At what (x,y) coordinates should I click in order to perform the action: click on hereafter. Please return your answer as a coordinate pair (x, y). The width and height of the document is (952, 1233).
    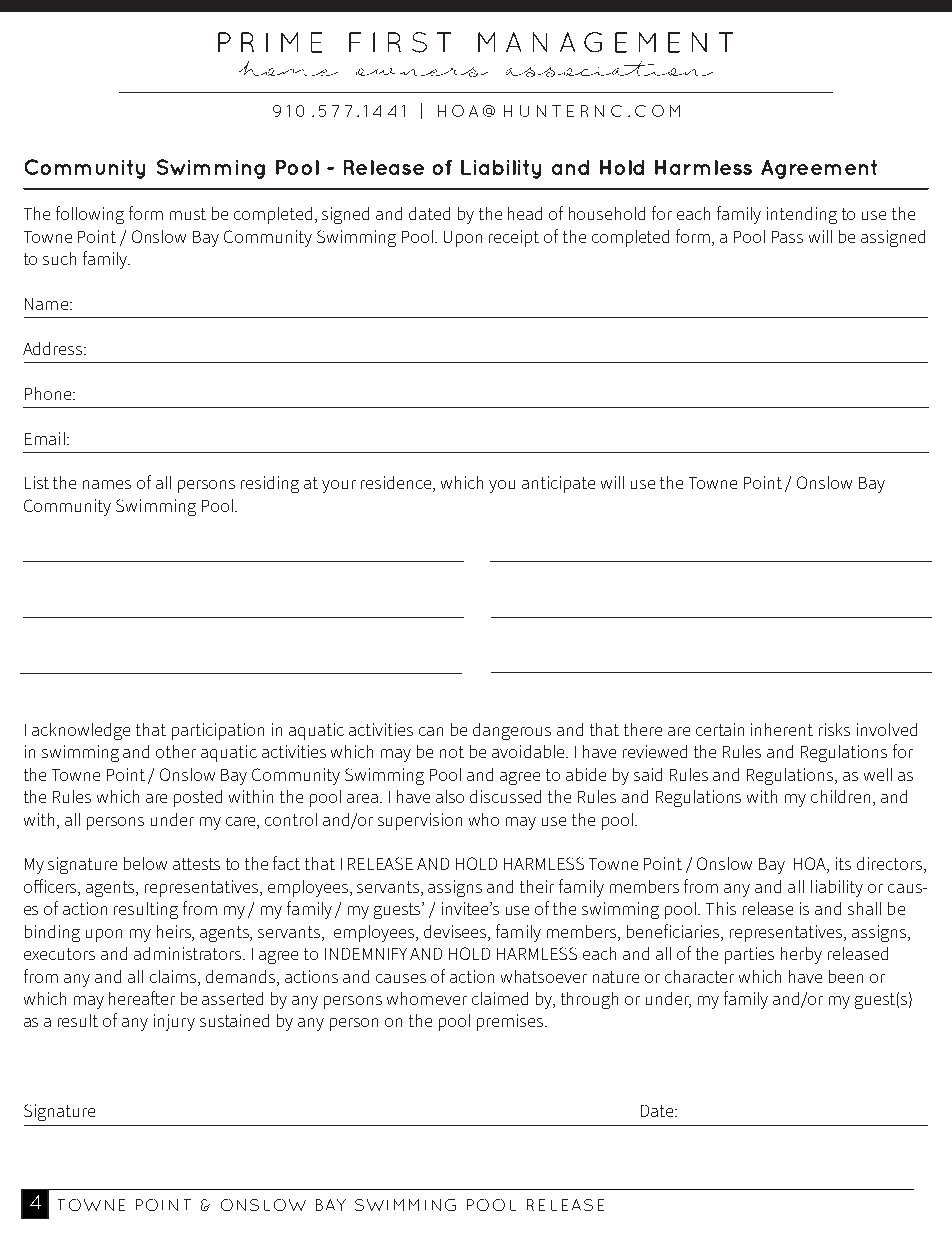
    Looking at the image, I should click on (142, 998).
